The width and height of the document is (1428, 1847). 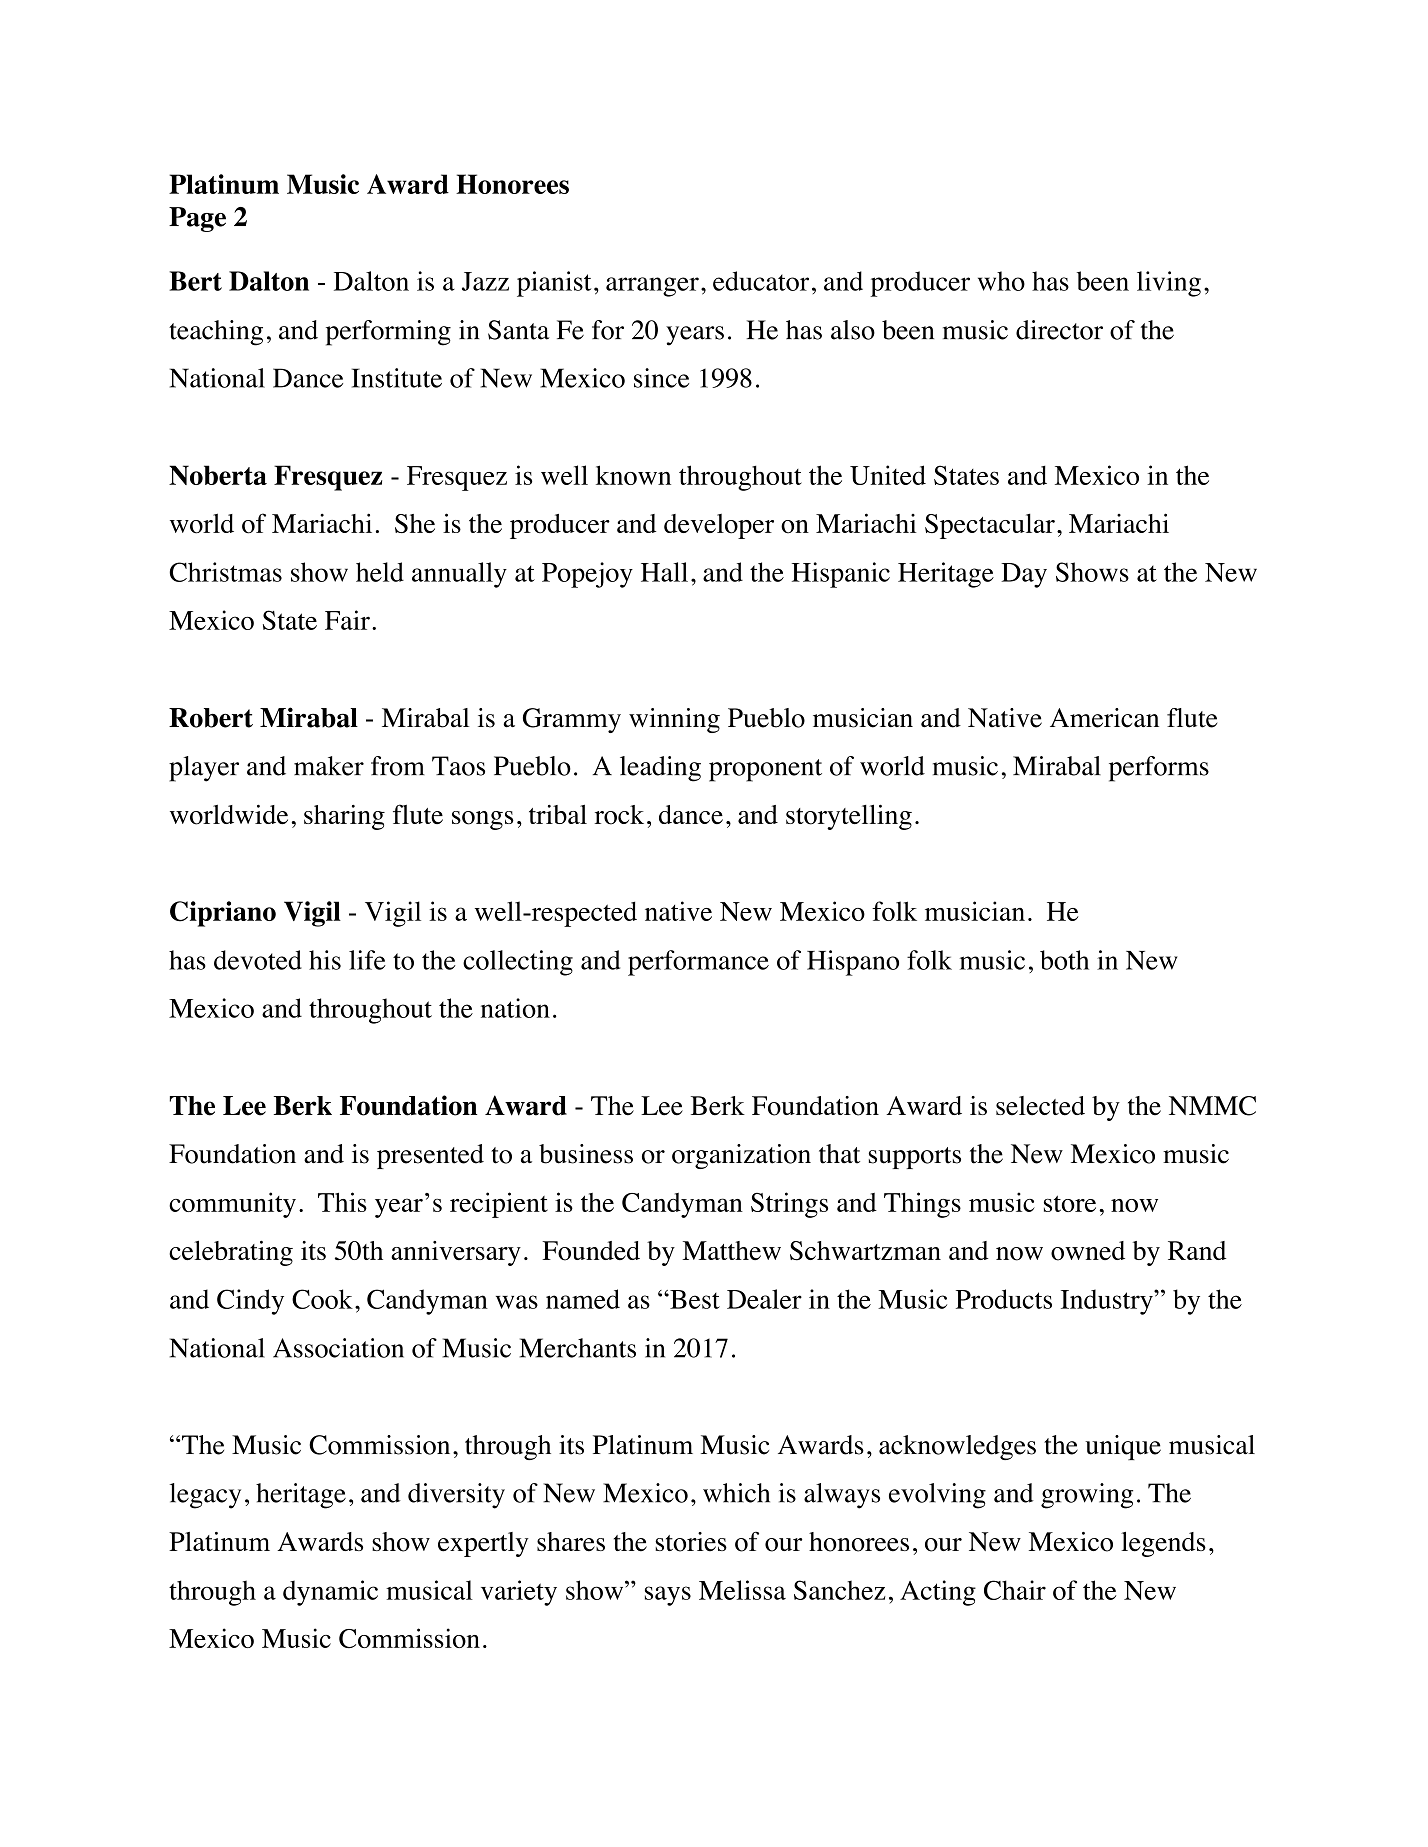 I want to click on stories, so click(x=691, y=1542).
